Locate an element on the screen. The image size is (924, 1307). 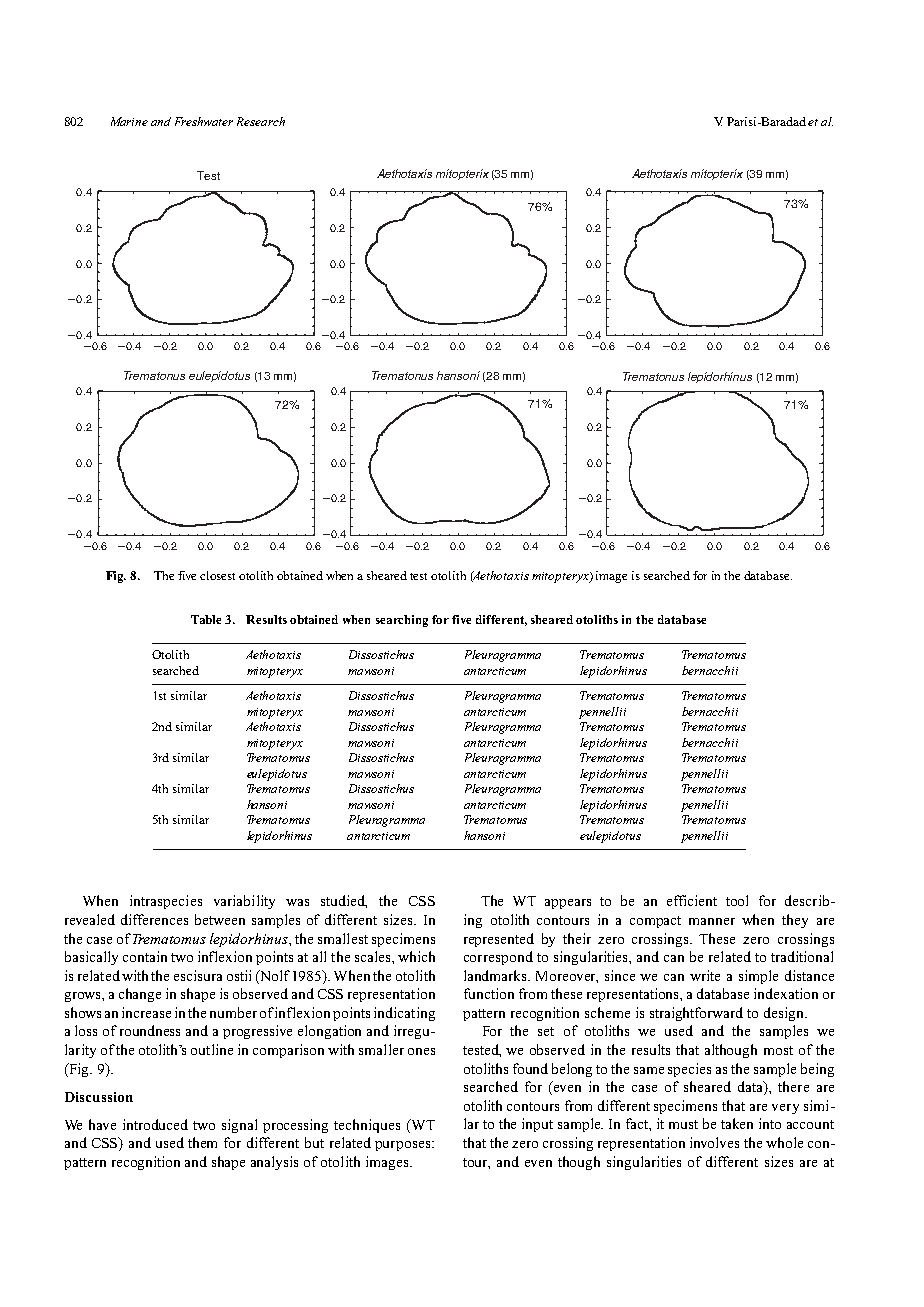
searching is located at coordinates (402, 621).
